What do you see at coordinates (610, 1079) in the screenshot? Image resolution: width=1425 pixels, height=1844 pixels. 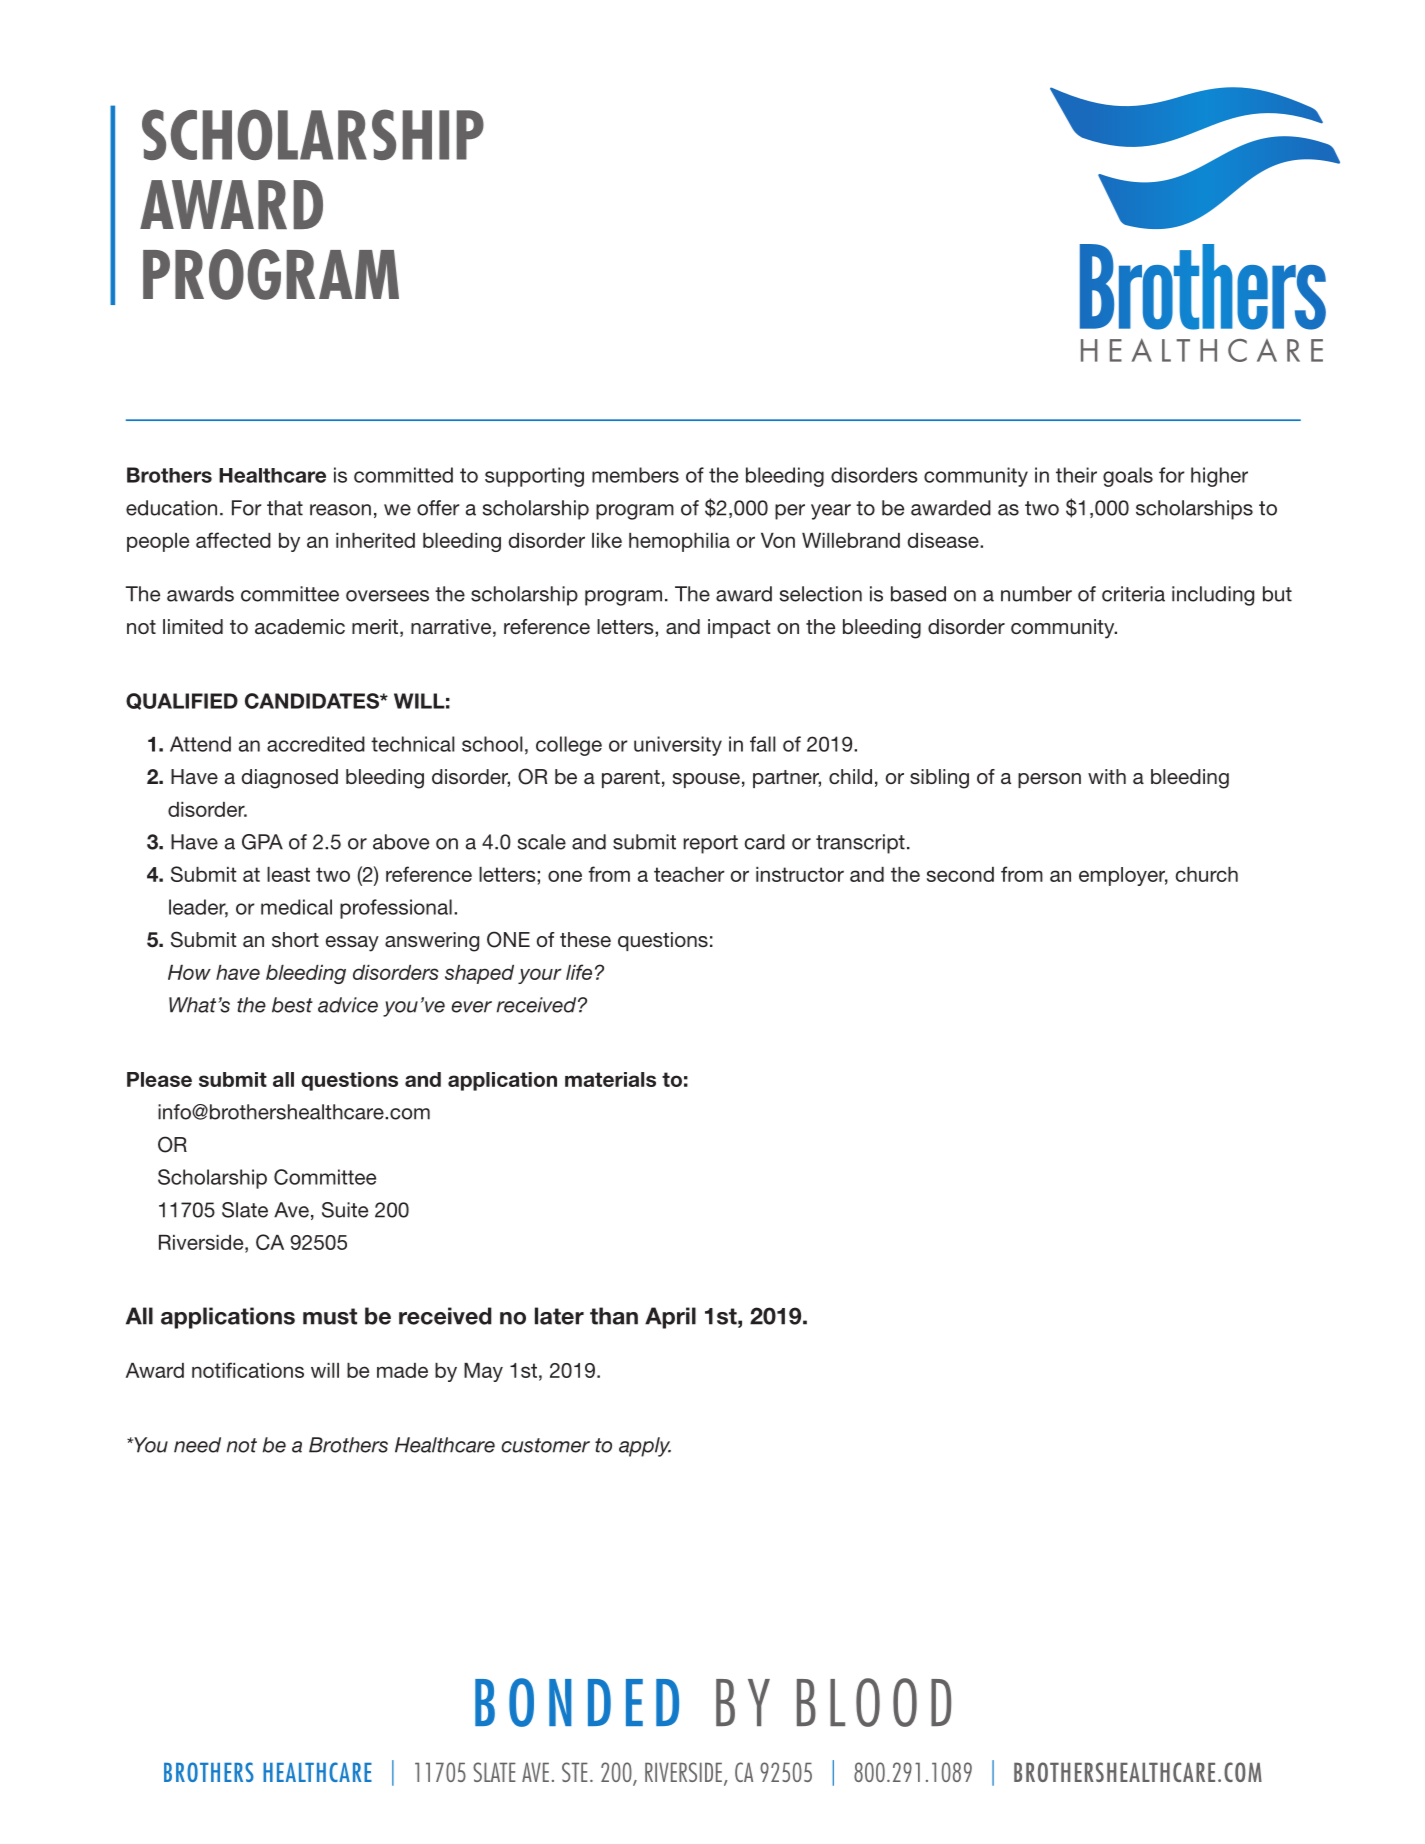 I see `materials` at bounding box center [610, 1079].
